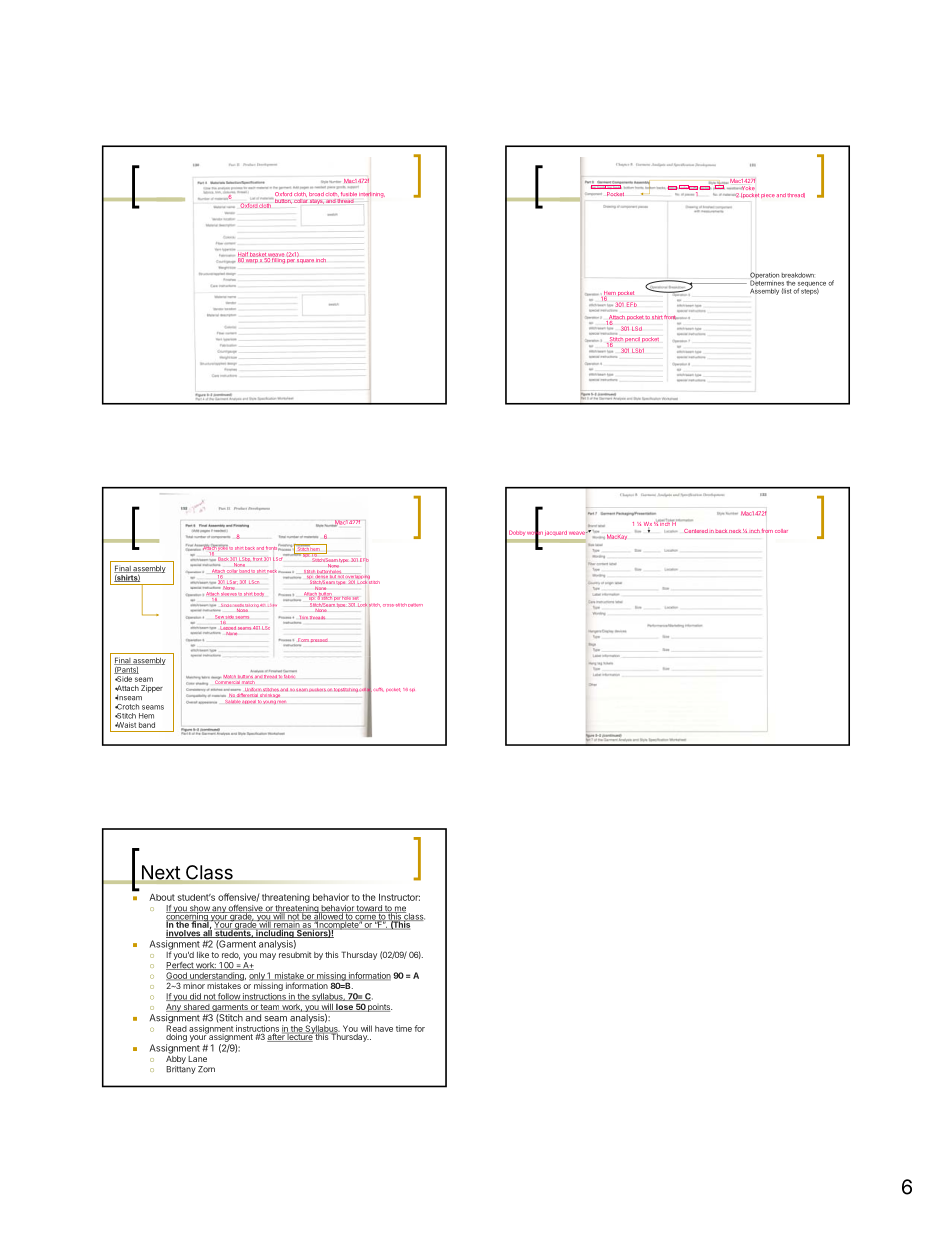 This page has height=1233, width=952. What do you see at coordinates (768, 196) in the page?
I see `piece` at bounding box center [768, 196].
